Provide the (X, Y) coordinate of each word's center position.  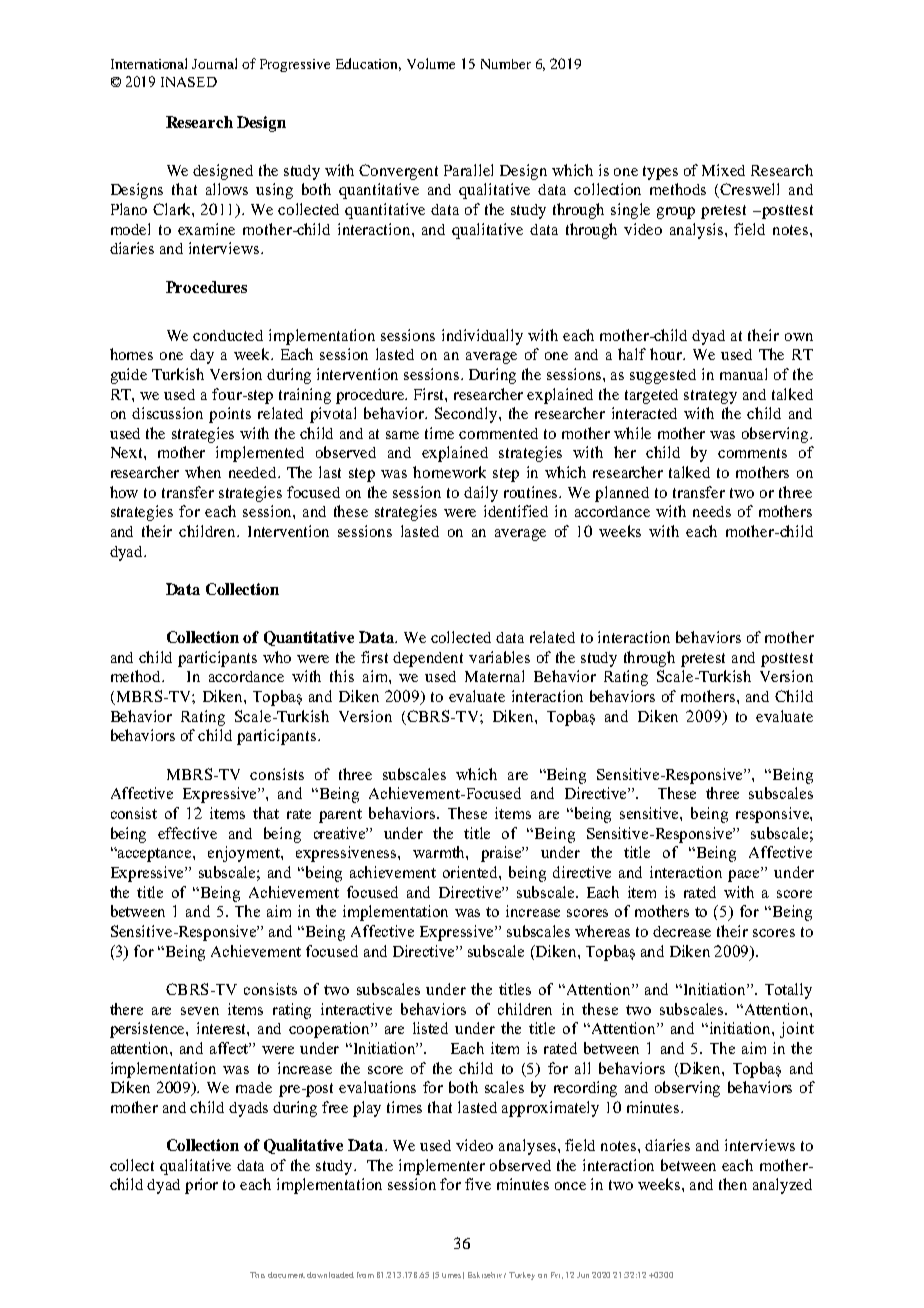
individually (482, 337)
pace (745, 875)
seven (200, 1011)
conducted (228, 335)
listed (430, 1028)
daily (481, 494)
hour (667, 354)
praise (502, 854)
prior (201, 1186)
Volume (431, 63)
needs (712, 511)
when (203, 472)
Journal (214, 63)
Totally (788, 991)
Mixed (723, 170)
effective (187, 833)
